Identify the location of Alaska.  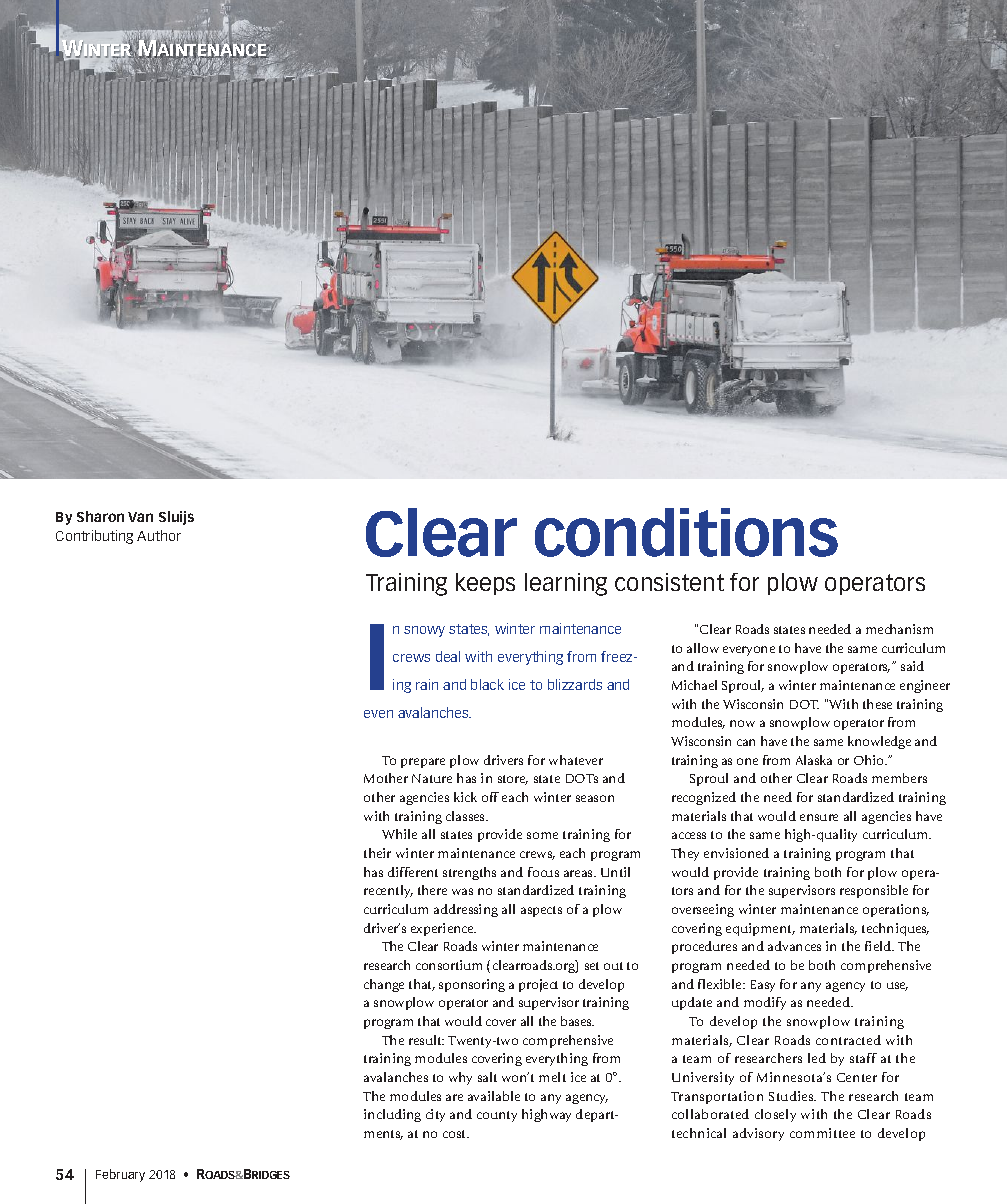
(814, 760).
